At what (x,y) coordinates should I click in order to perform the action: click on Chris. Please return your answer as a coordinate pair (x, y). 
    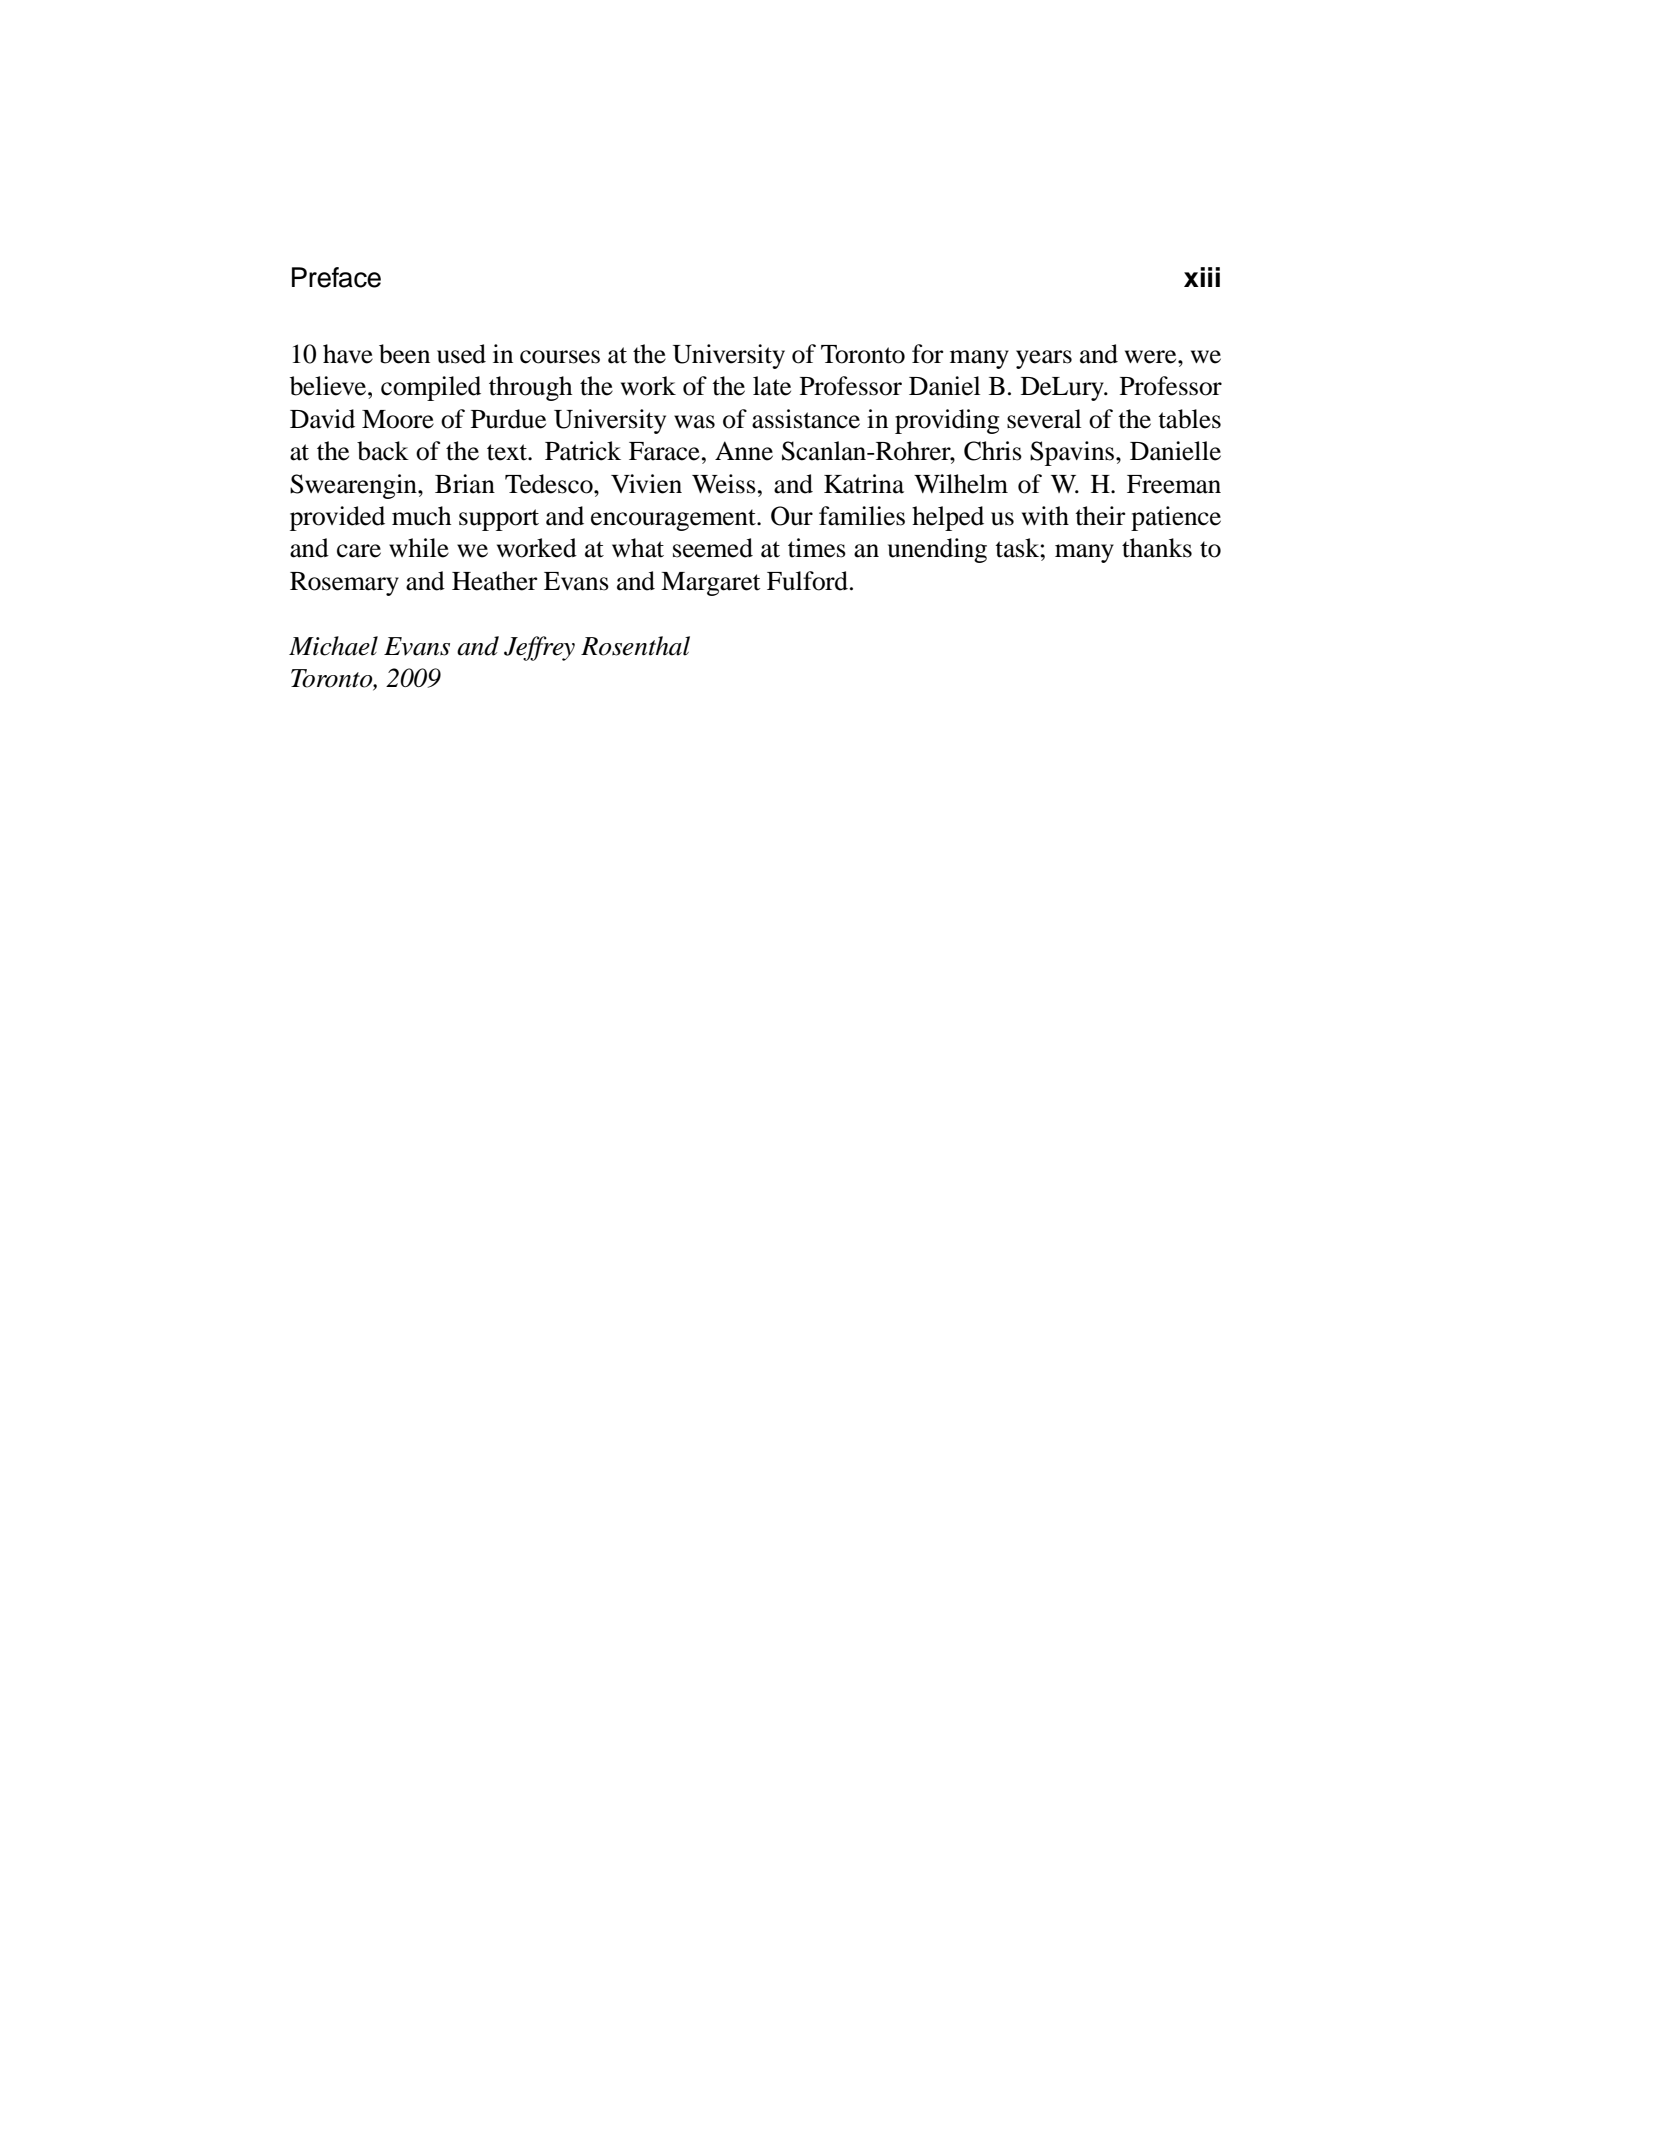
    Looking at the image, I should click on (993, 451).
